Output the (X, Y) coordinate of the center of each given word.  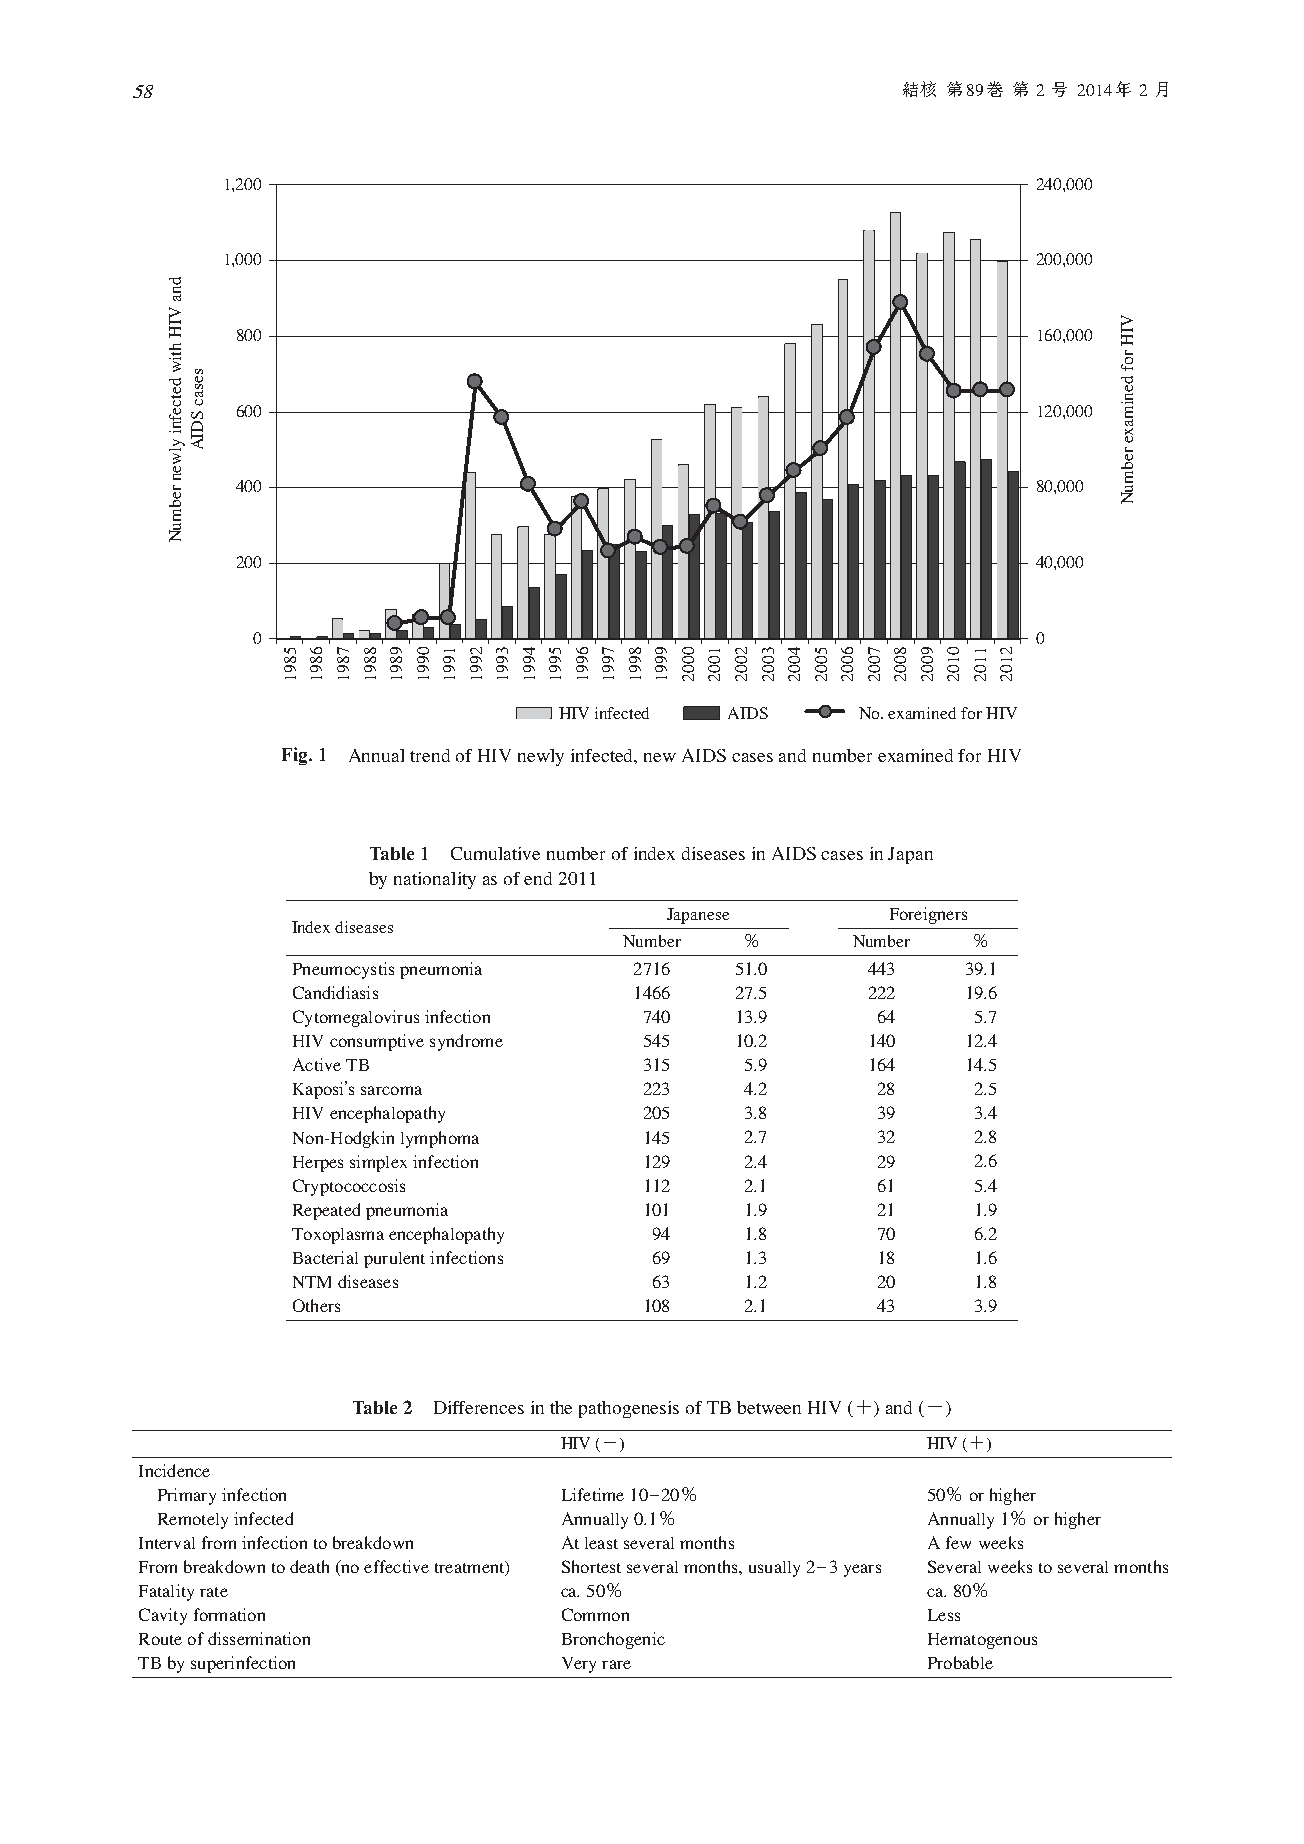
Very (579, 1665)
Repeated (326, 1211)
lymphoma (440, 1139)
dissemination (259, 1638)
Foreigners (928, 915)
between (769, 1407)
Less (944, 1615)
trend (430, 755)
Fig (296, 756)
